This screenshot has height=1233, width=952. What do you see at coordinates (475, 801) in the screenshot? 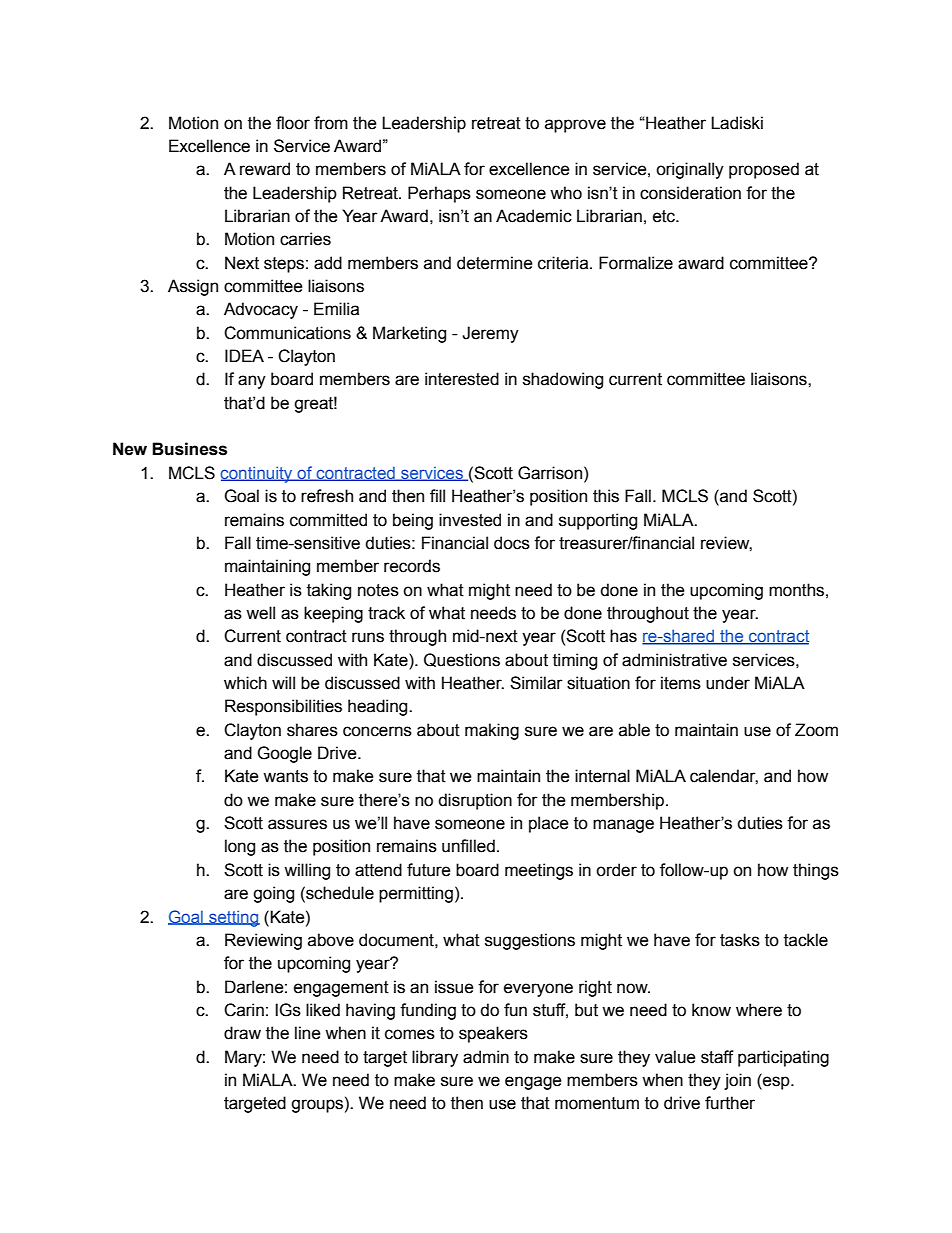
I see `disruption` at bounding box center [475, 801].
